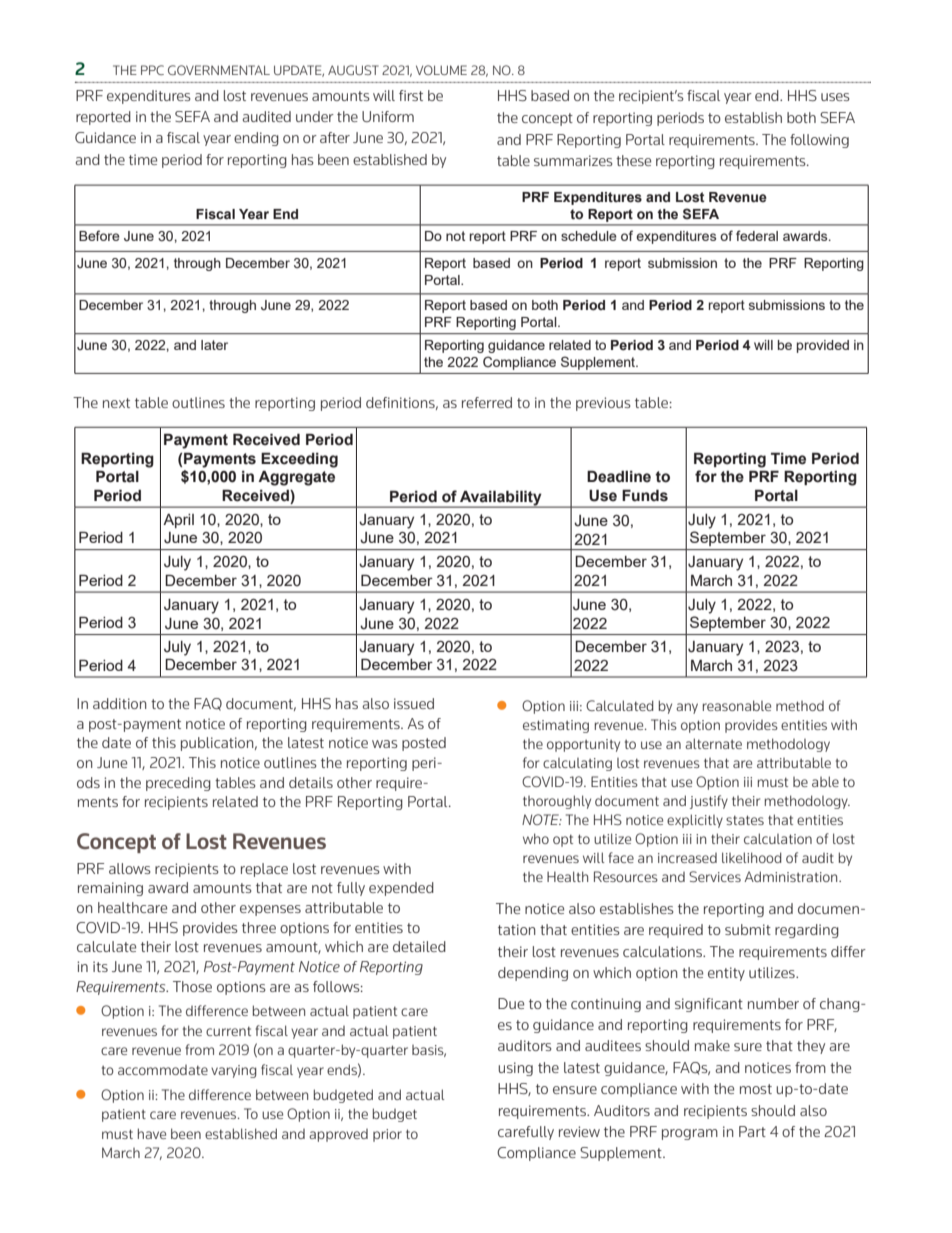  Describe the element at coordinates (645, 495) in the image. I see `Funds` at that location.
